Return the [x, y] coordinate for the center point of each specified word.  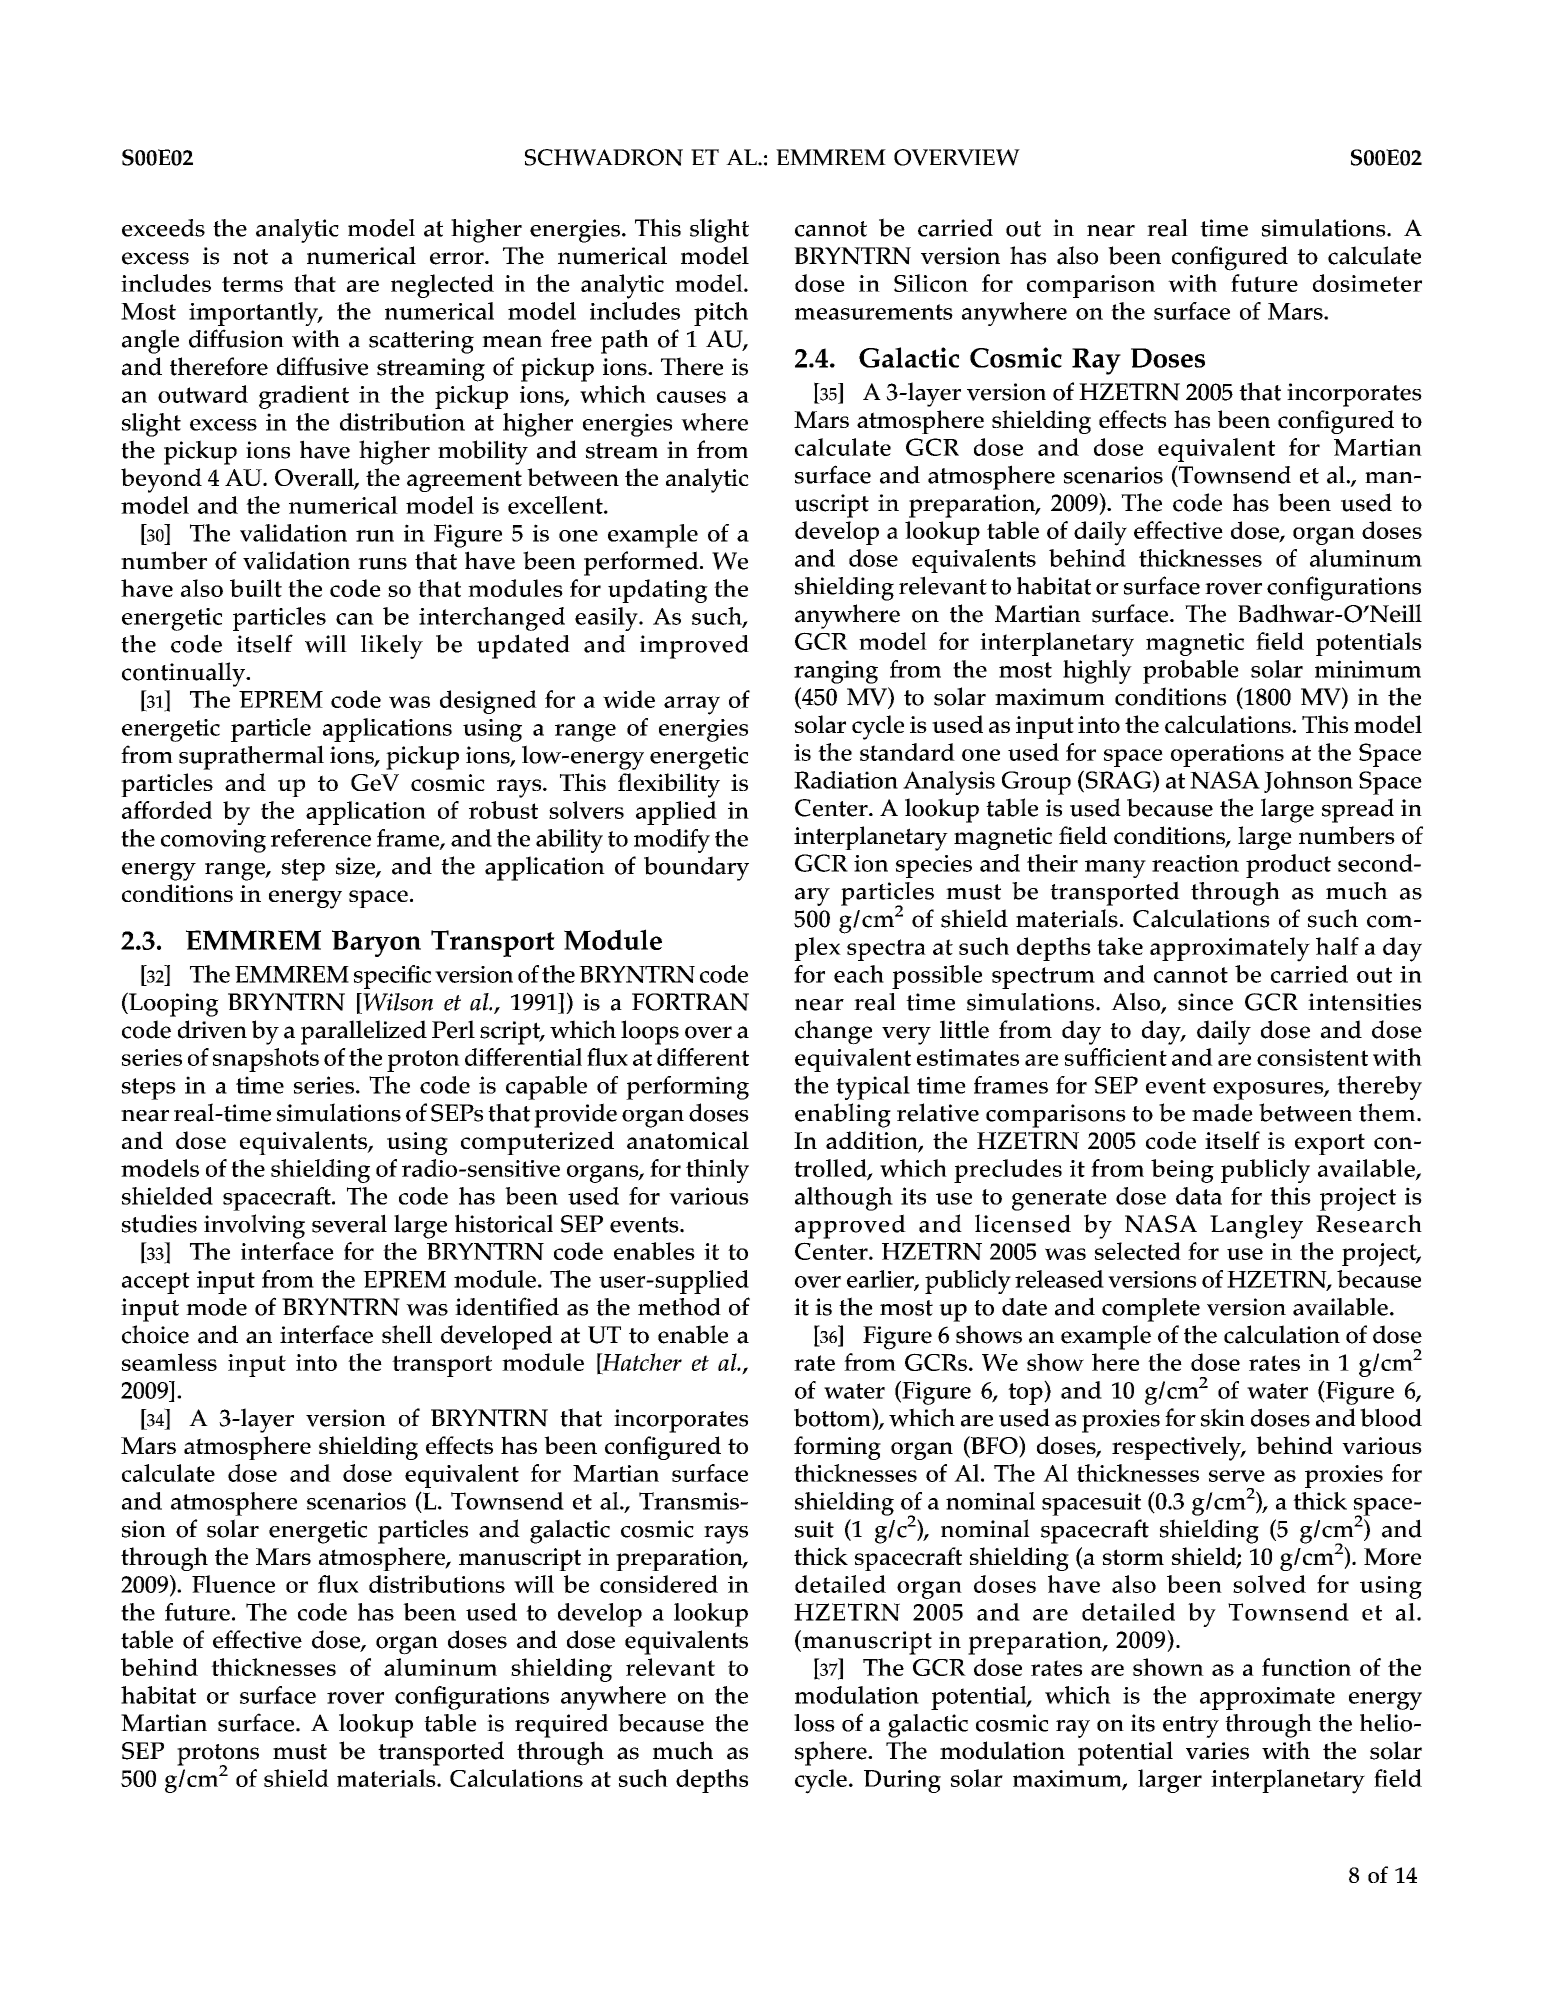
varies [1217, 1751]
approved [850, 1226]
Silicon [931, 283]
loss [814, 1723]
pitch [721, 314]
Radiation [846, 780]
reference [321, 838]
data [1199, 1196]
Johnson [1308, 782]
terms [252, 284]
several [349, 1223]
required [561, 1726]
